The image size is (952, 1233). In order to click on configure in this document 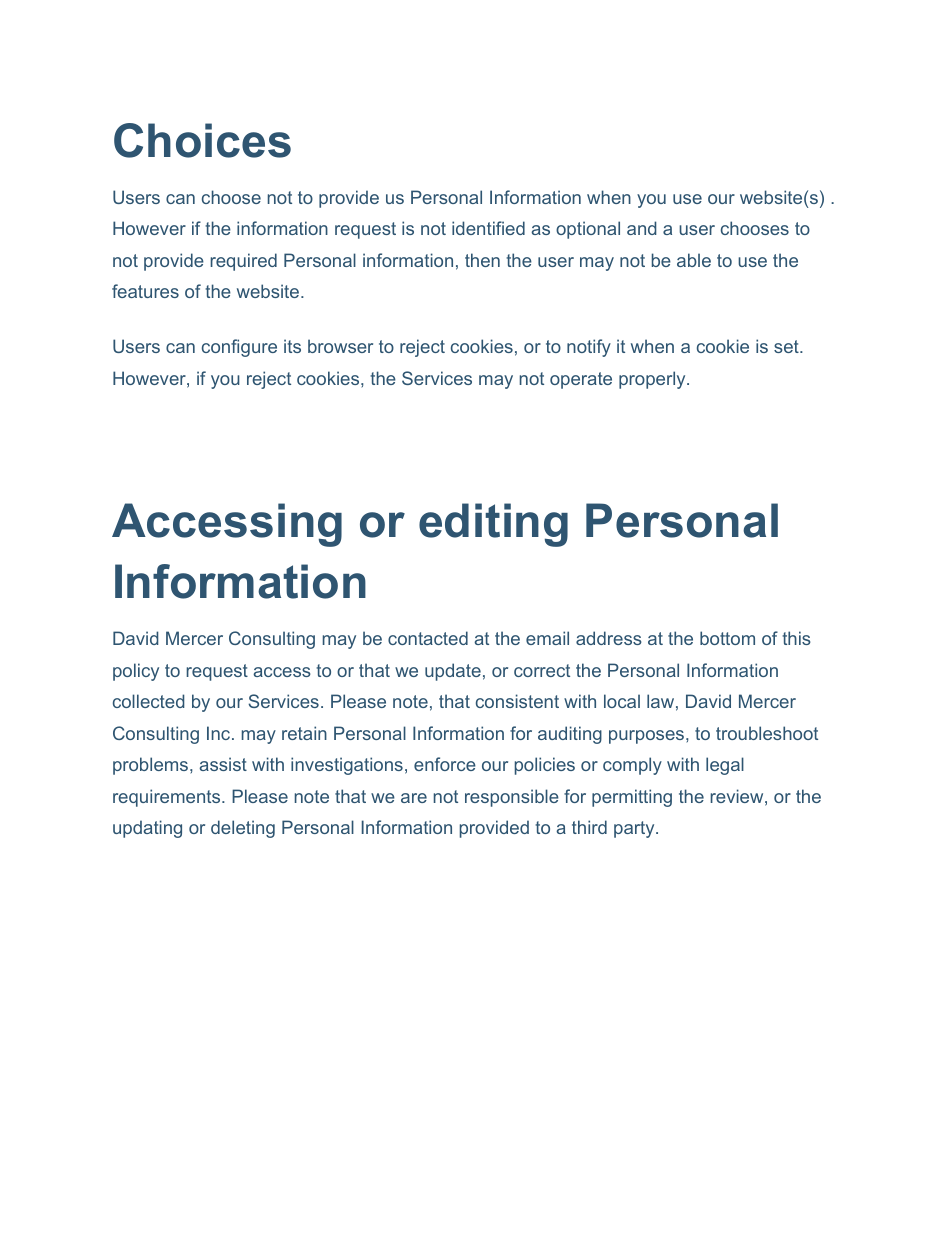, I will do `click(239, 348)`.
